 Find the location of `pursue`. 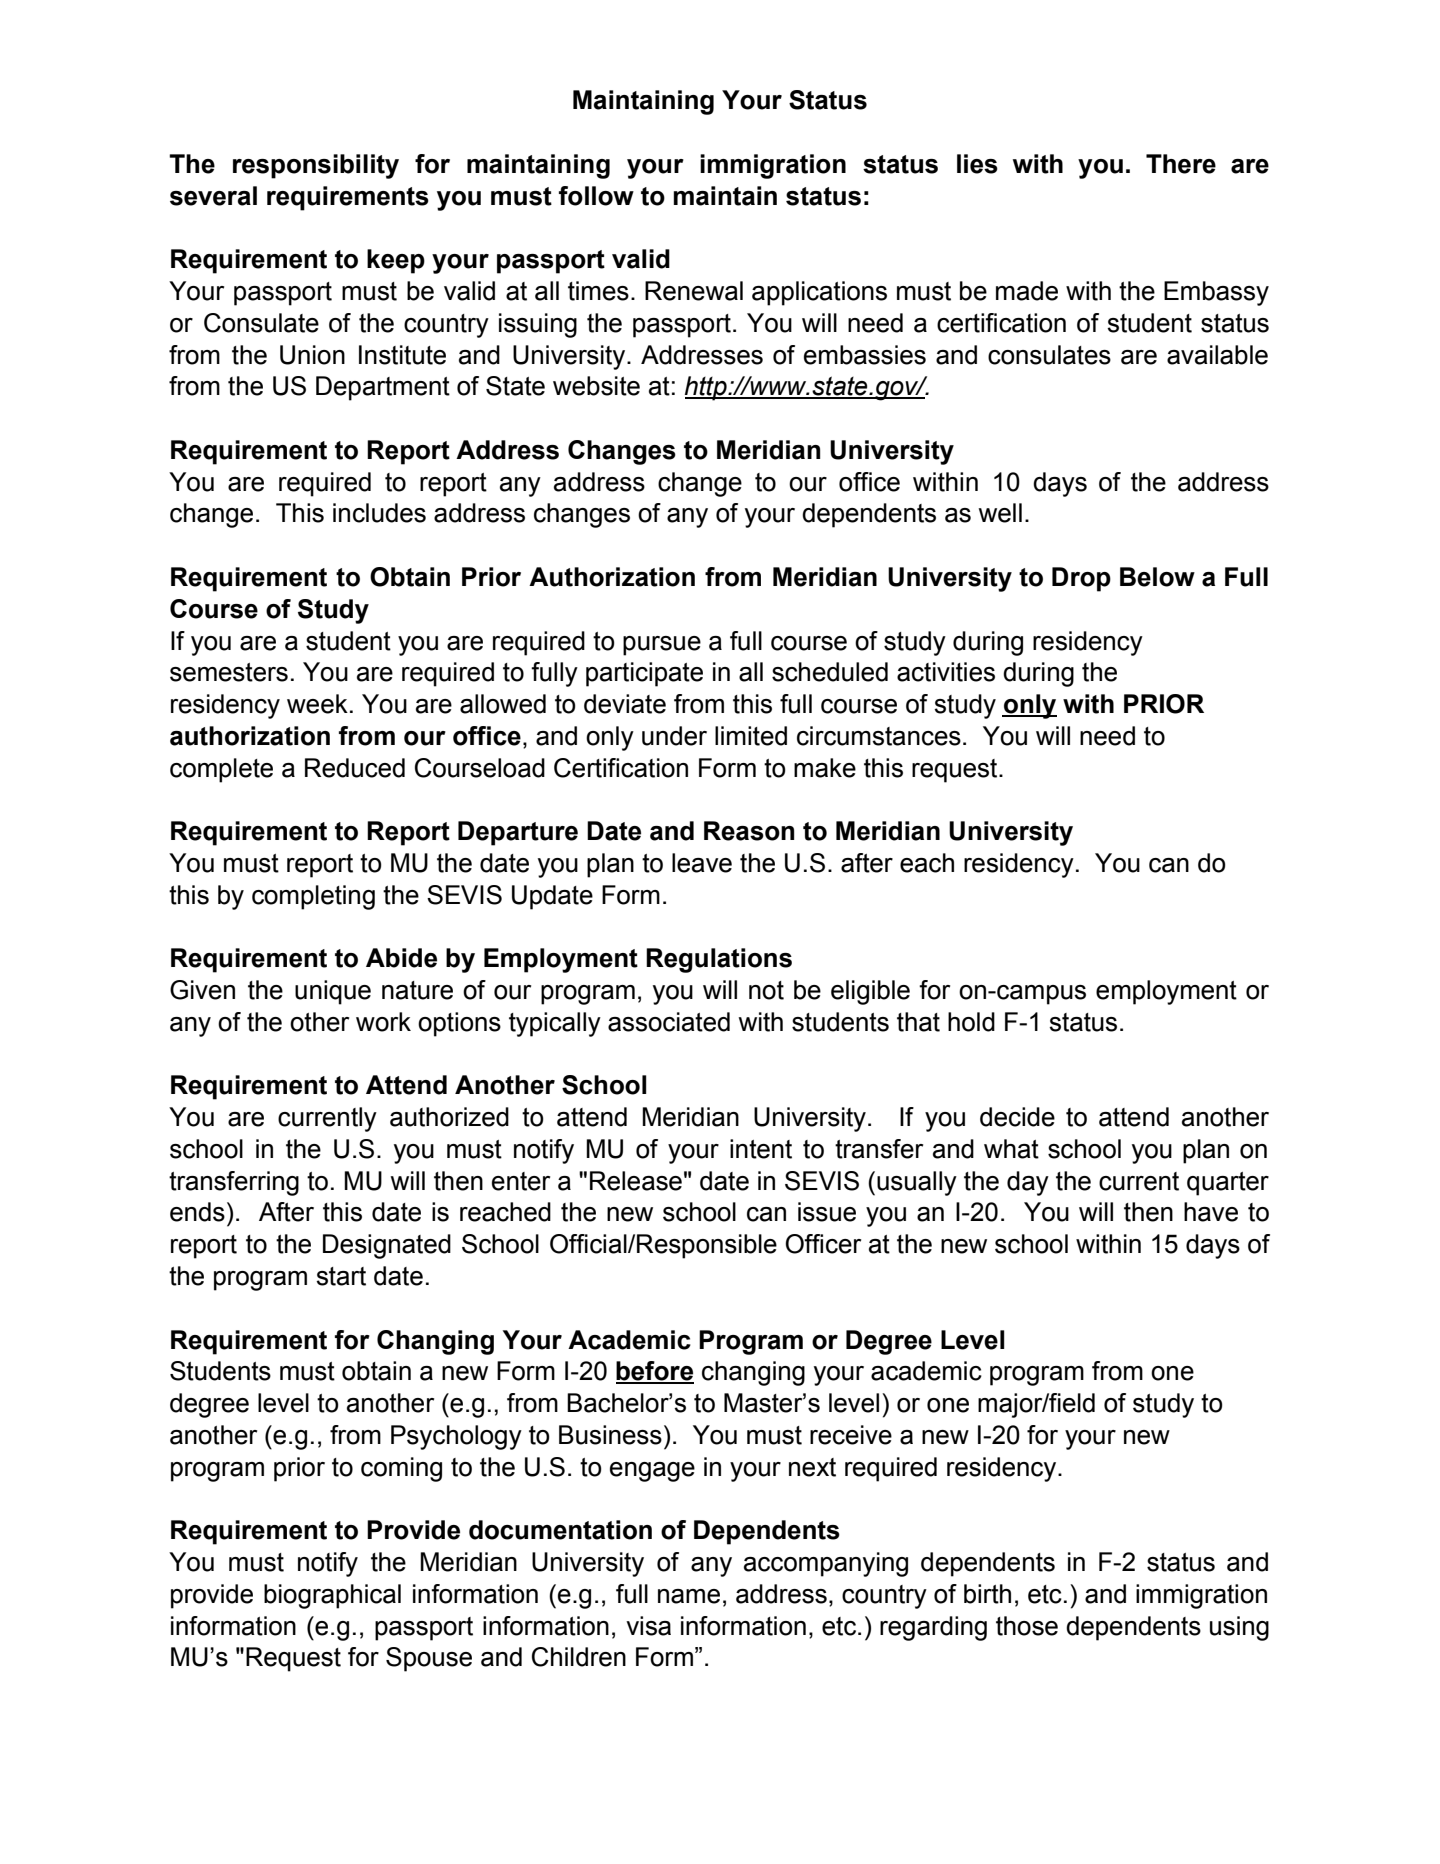

pursue is located at coordinates (662, 646).
